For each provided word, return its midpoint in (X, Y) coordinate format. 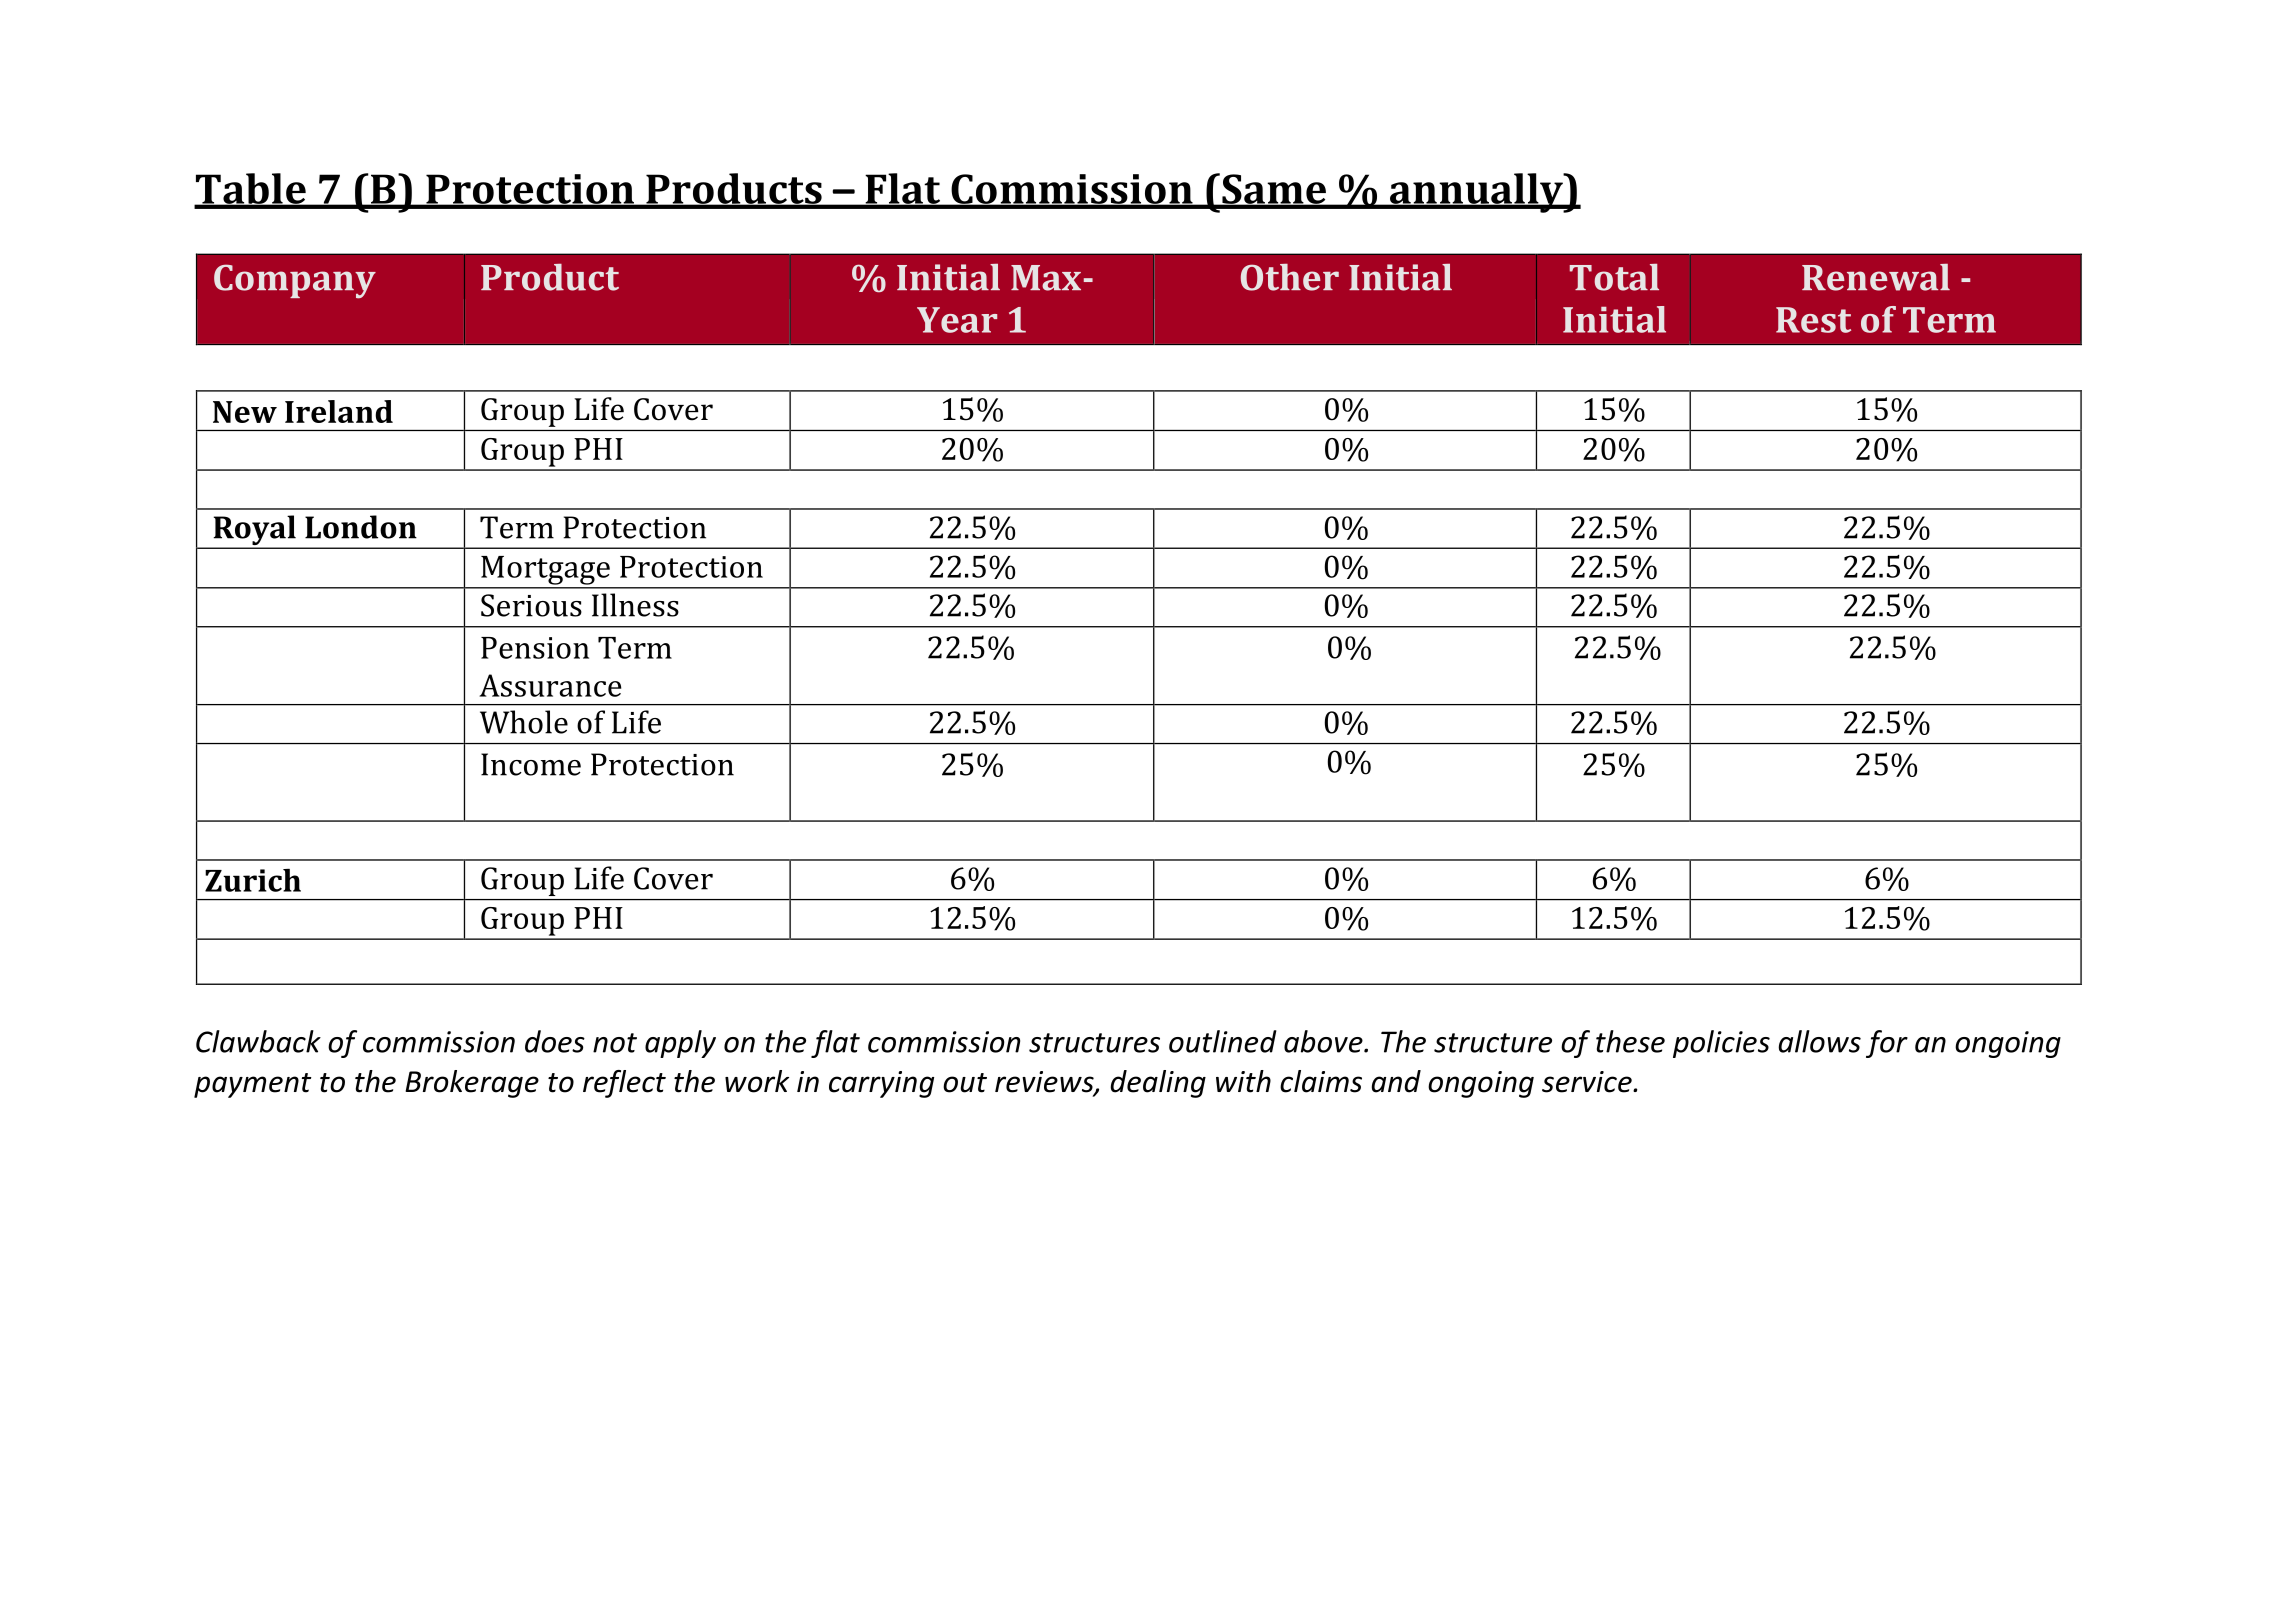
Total (1614, 277)
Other (1290, 277)
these (1630, 1041)
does (555, 1041)
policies (1721, 1044)
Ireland (339, 411)
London (361, 527)
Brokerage (472, 1084)
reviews (1045, 1083)
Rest (1813, 320)
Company (295, 281)
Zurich (253, 880)
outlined (1223, 1041)
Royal (254, 531)
